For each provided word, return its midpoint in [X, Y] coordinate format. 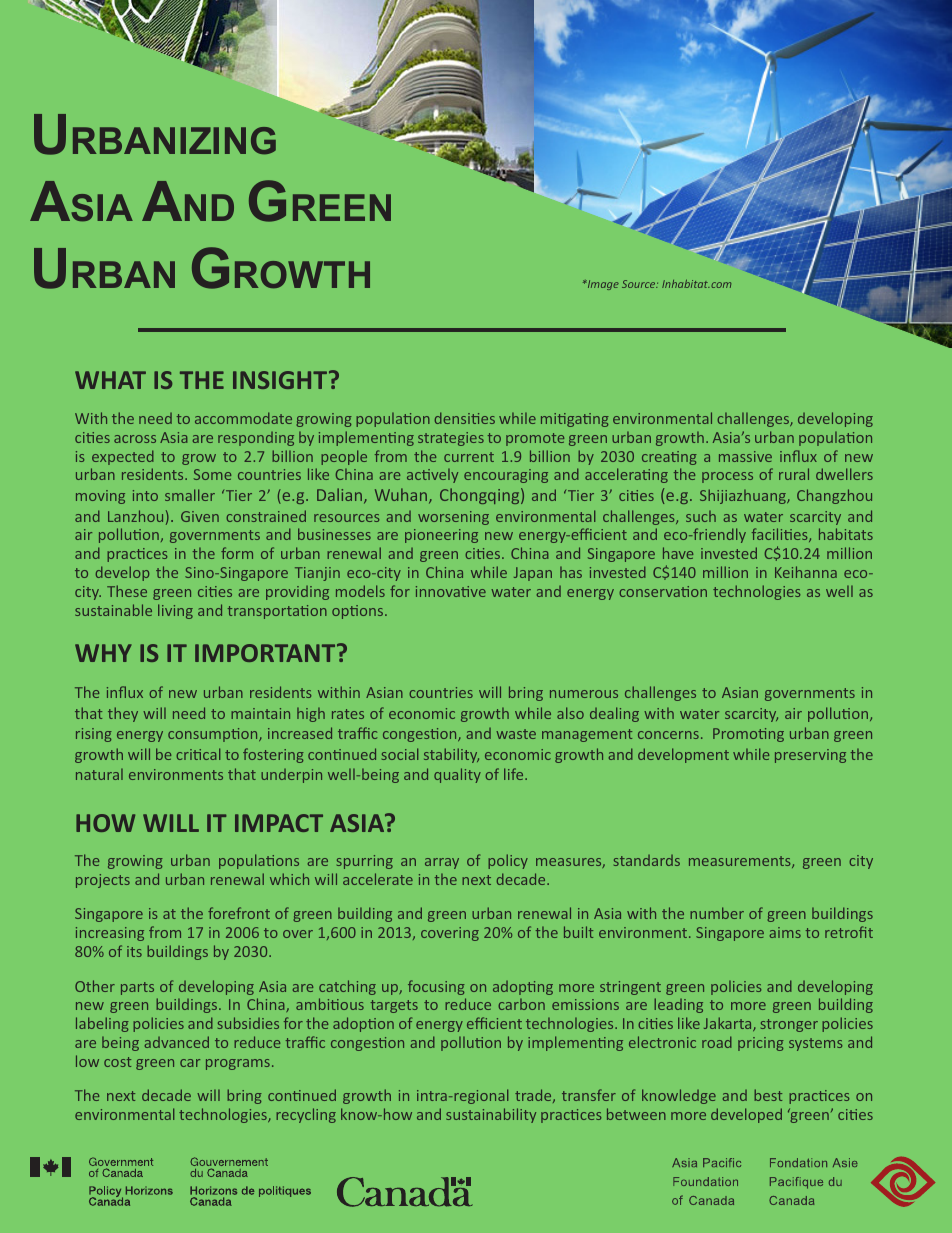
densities [465, 418]
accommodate [243, 418]
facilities [781, 535]
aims [785, 932]
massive [745, 456]
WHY [103, 653]
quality [457, 775]
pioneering [441, 536]
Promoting [748, 735]
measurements [741, 862]
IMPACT [279, 823]
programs [238, 1064]
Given [200, 516]
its [134, 951]
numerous [584, 694]
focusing [436, 987]
